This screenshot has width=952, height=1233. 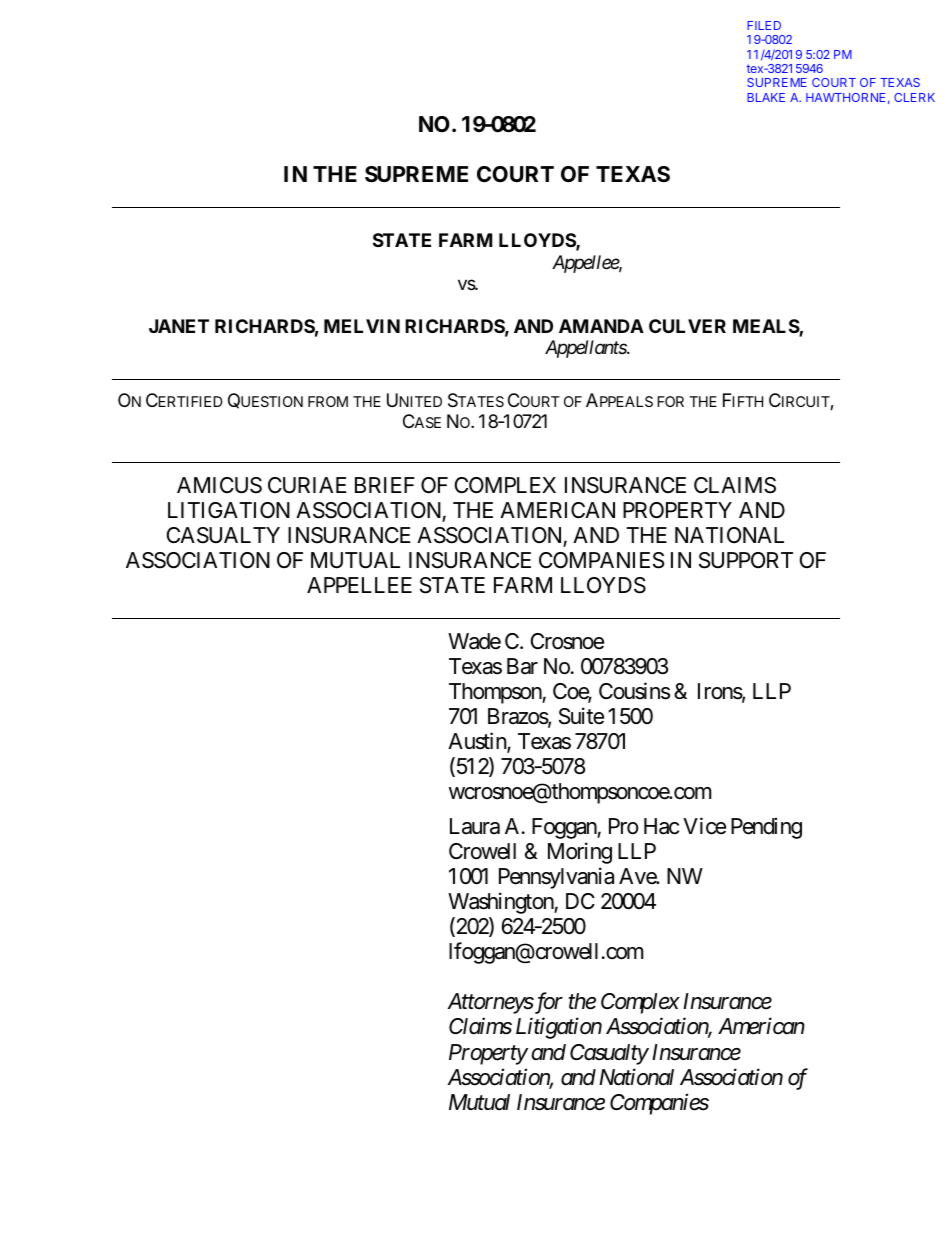 What do you see at coordinates (687, 326) in the screenshot?
I see `CULVER` at bounding box center [687, 326].
